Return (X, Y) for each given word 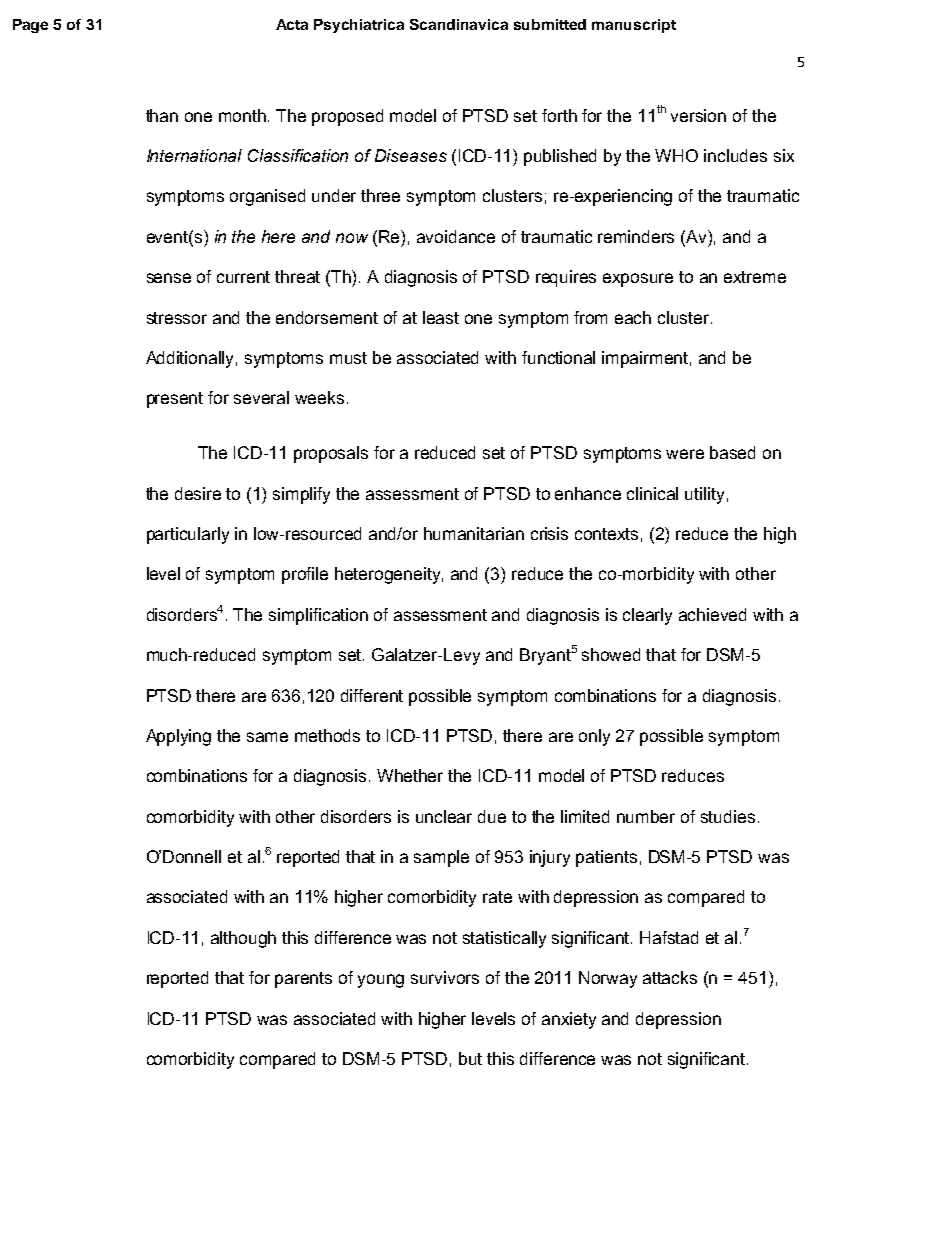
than (162, 115)
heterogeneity (389, 575)
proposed (347, 117)
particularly (188, 535)
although (243, 939)
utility (704, 495)
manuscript (634, 26)
